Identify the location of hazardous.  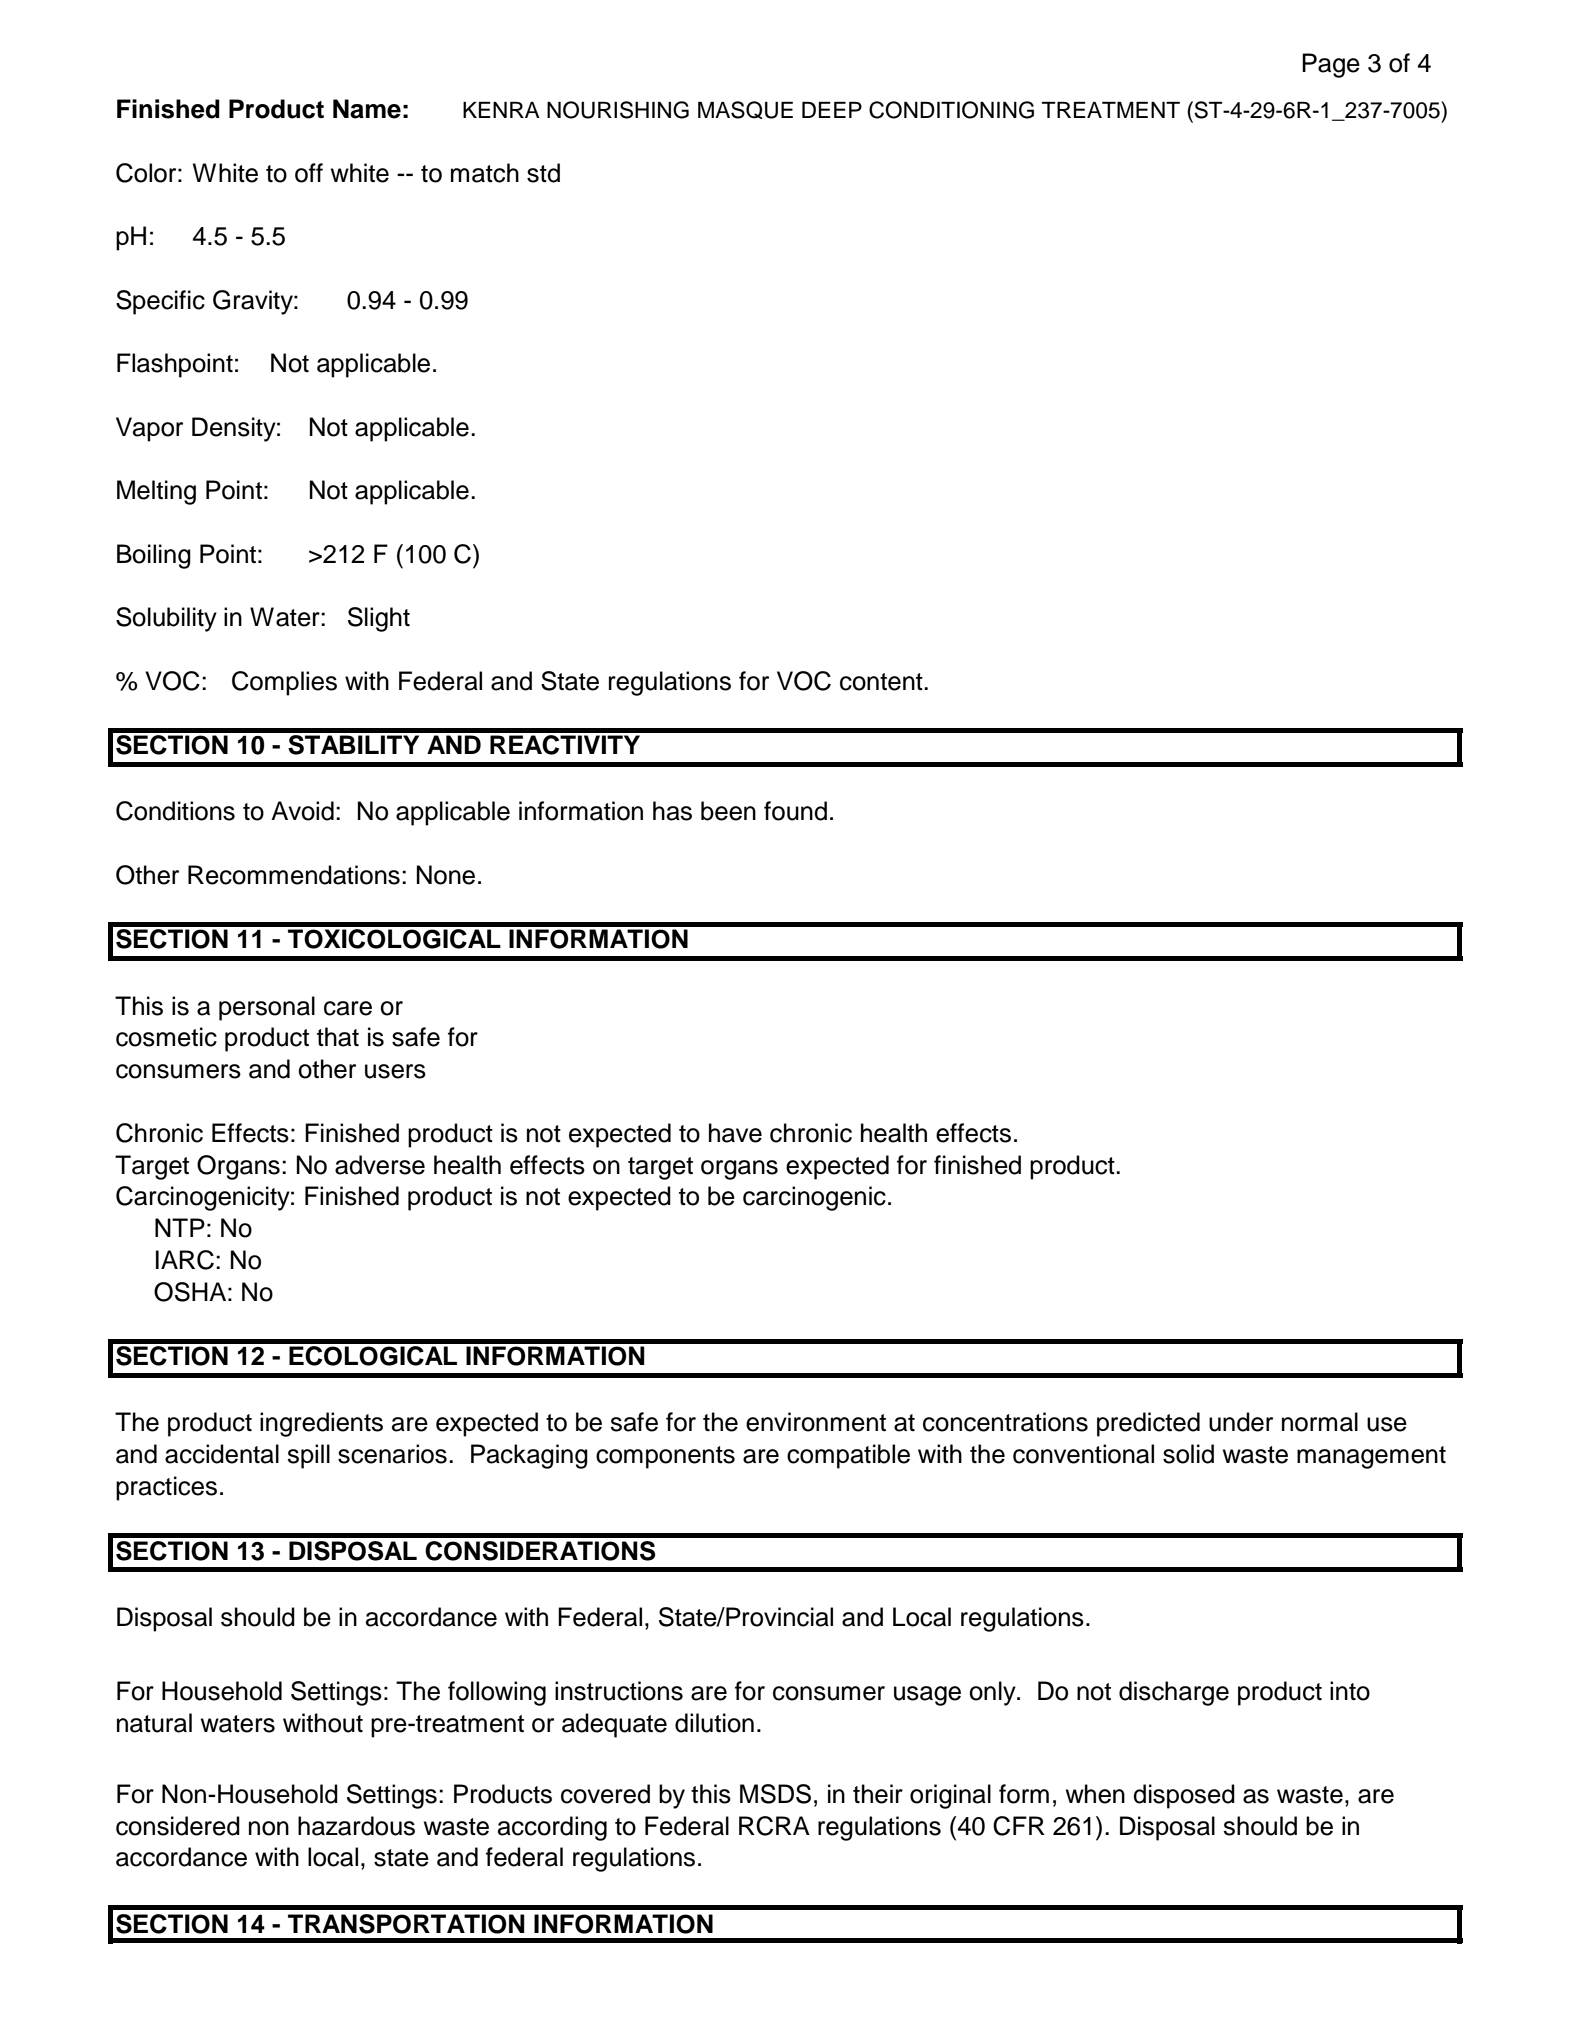
(356, 1826).
